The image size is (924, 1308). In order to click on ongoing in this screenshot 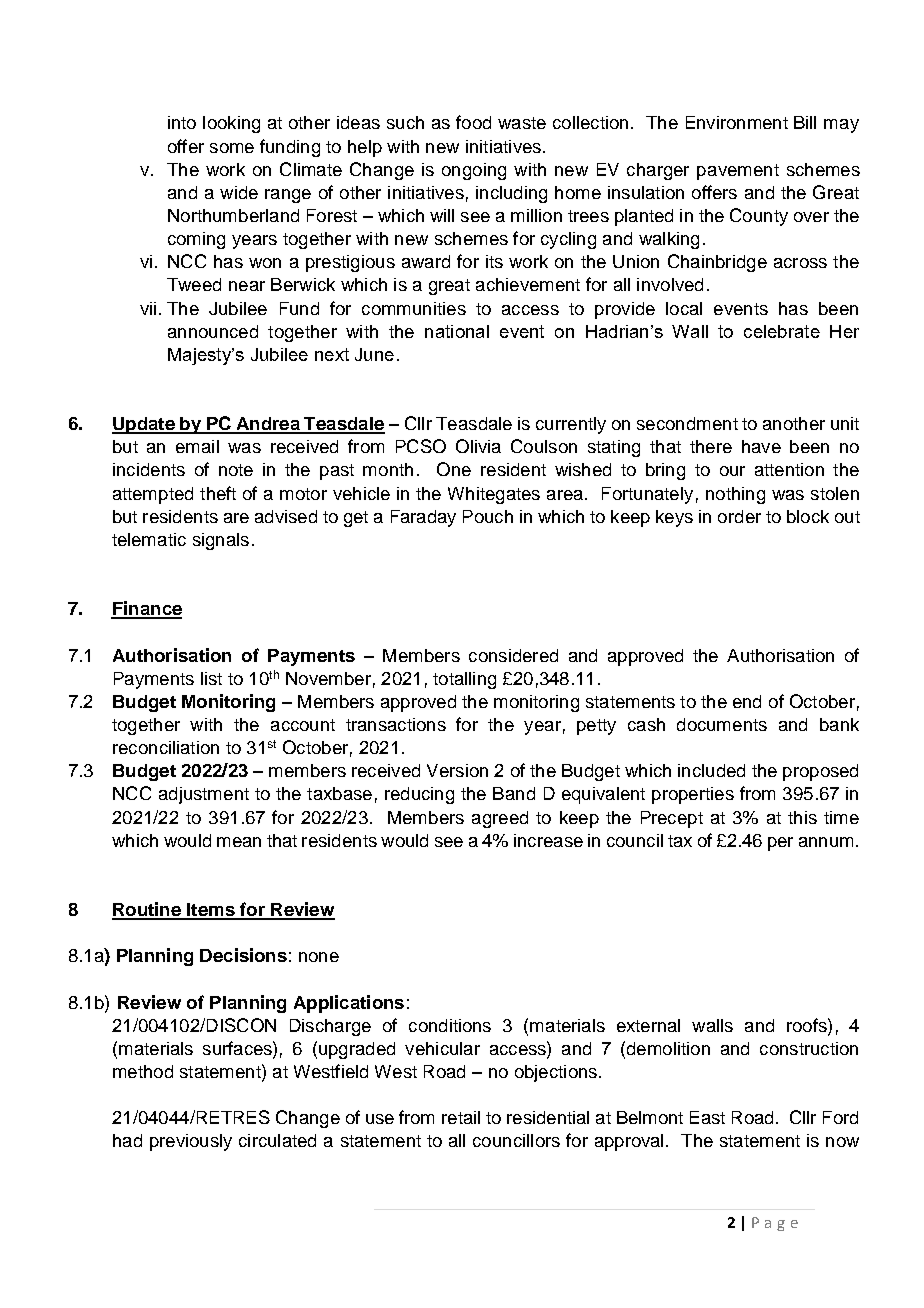, I will do `click(474, 171)`.
